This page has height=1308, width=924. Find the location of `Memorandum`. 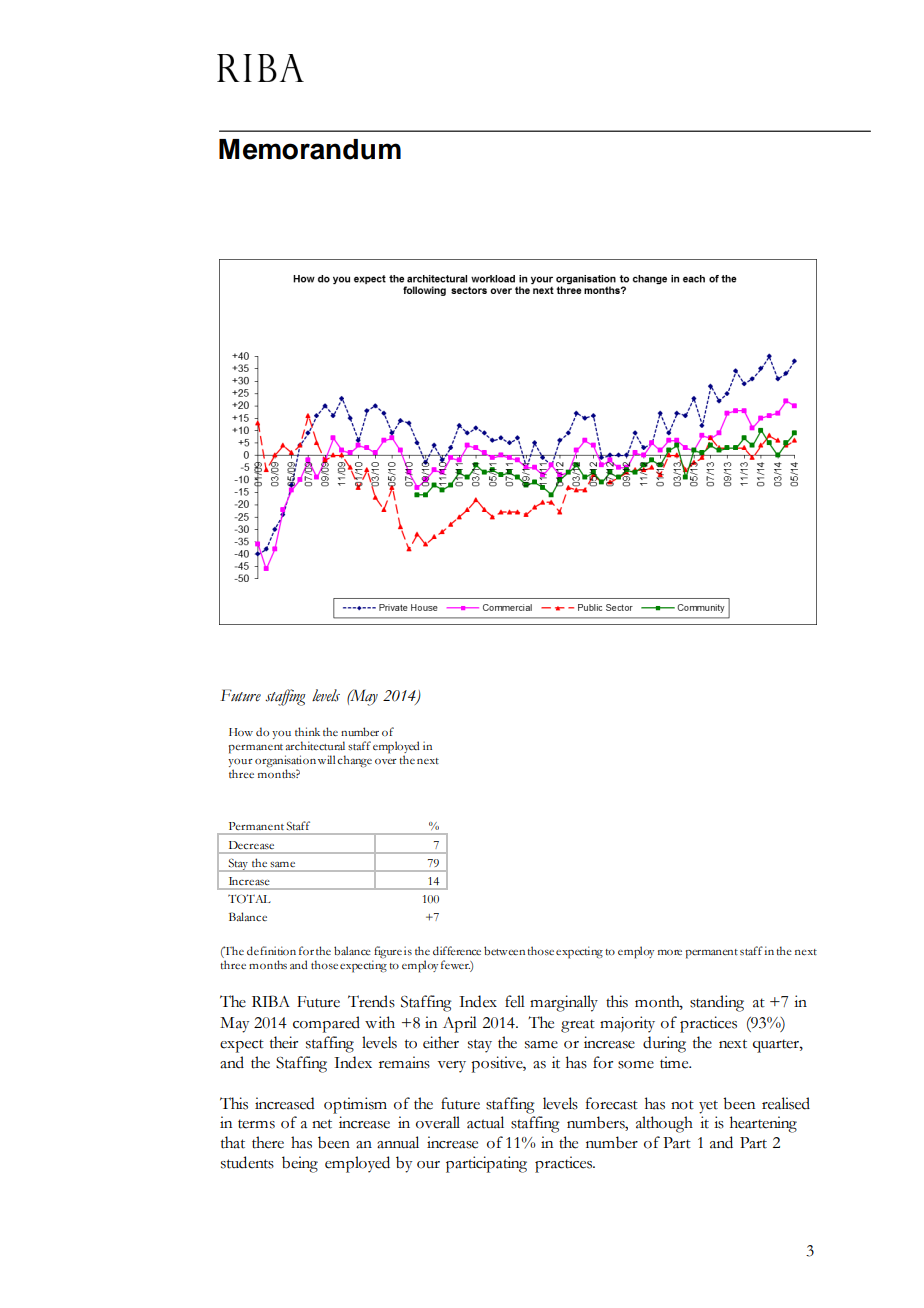

Memorandum is located at coordinates (310, 149).
